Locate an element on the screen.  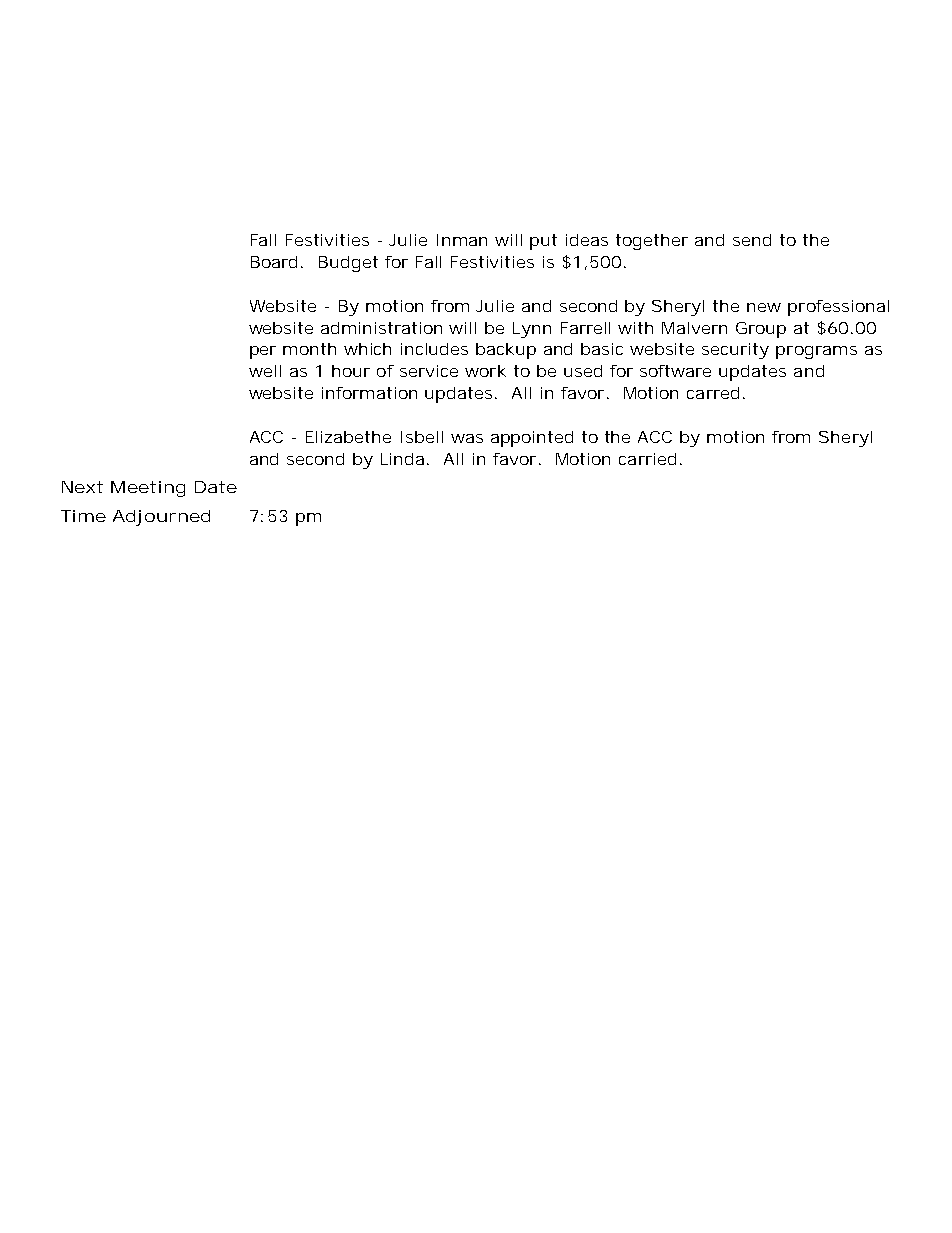
send is located at coordinates (752, 240).
